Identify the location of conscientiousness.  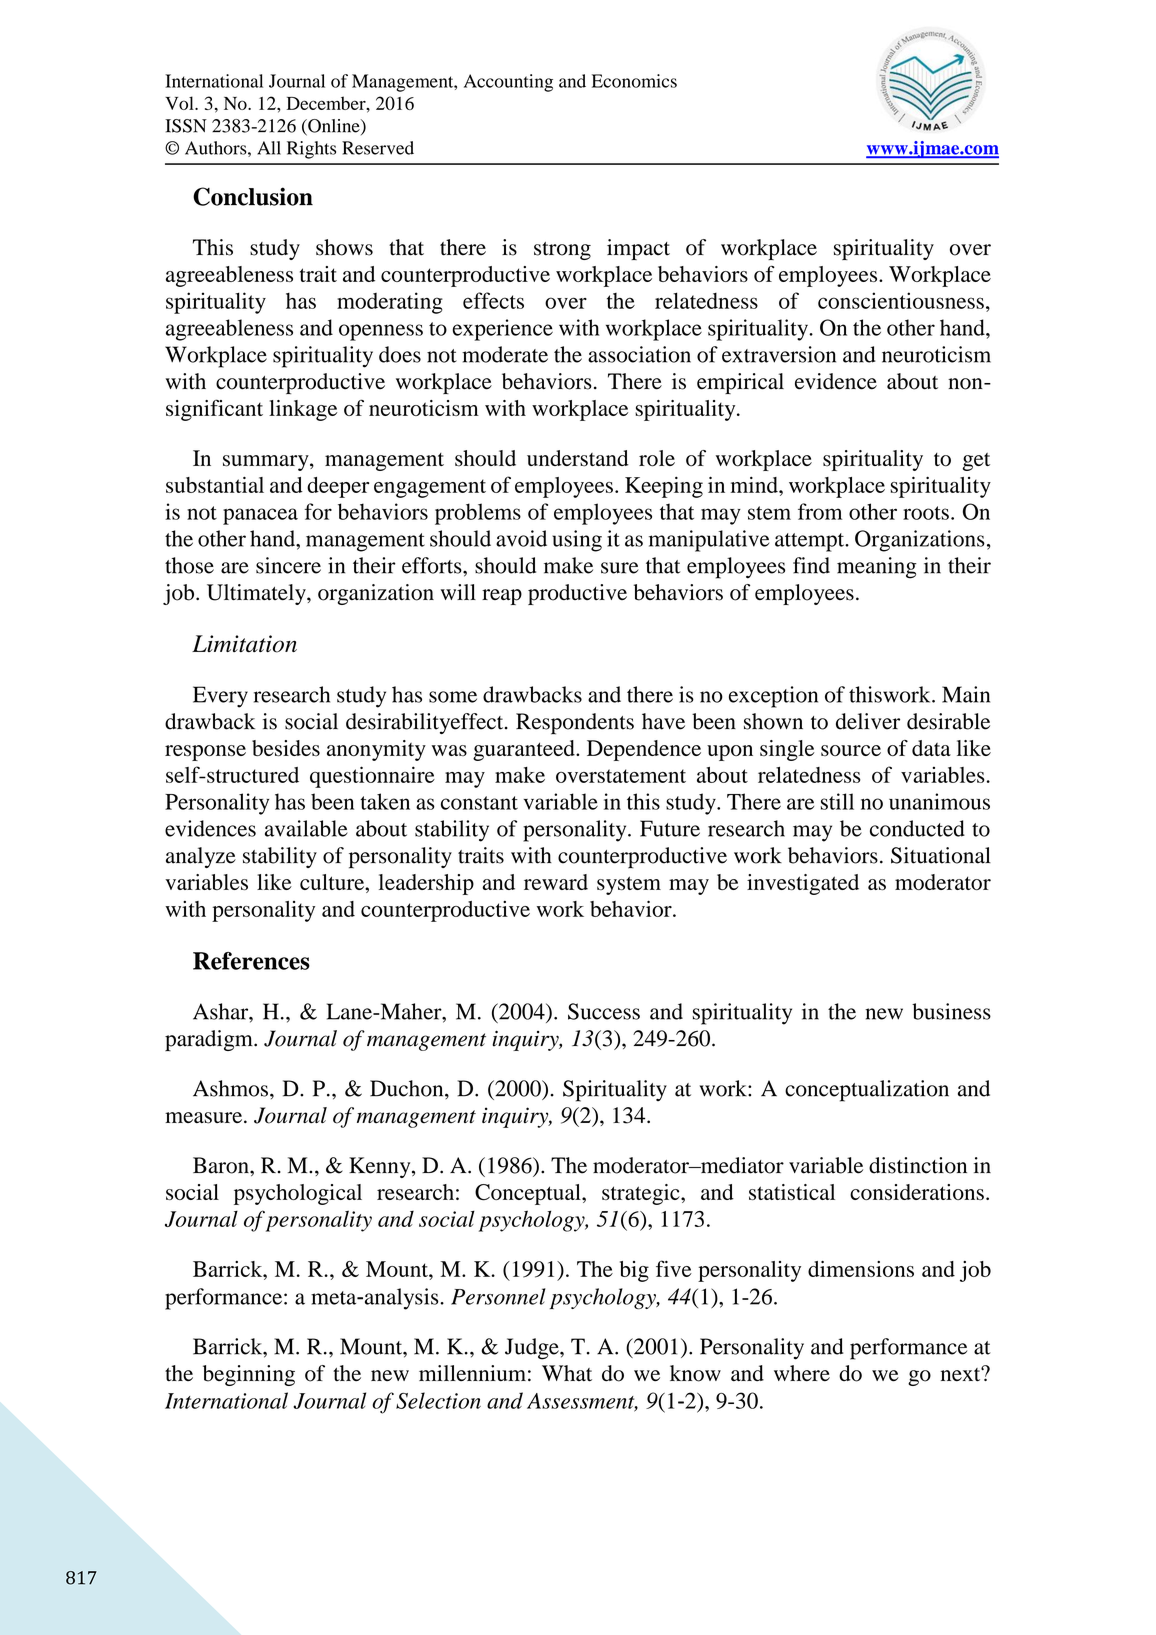
(901, 300).
